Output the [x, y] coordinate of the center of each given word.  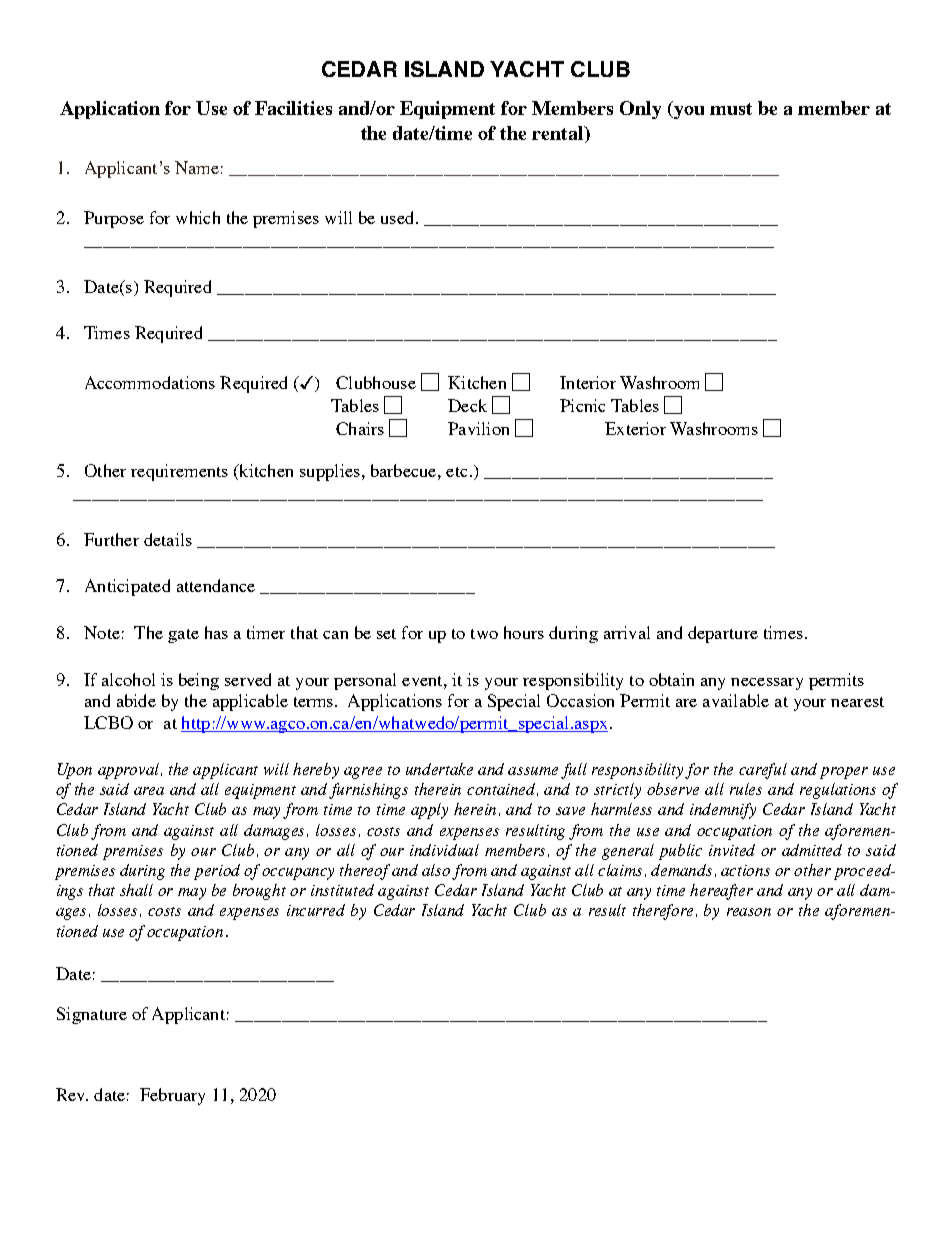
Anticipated [127, 587]
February [172, 1096]
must [731, 109]
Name [197, 167]
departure [723, 634]
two [484, 634]
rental [559, 133]
